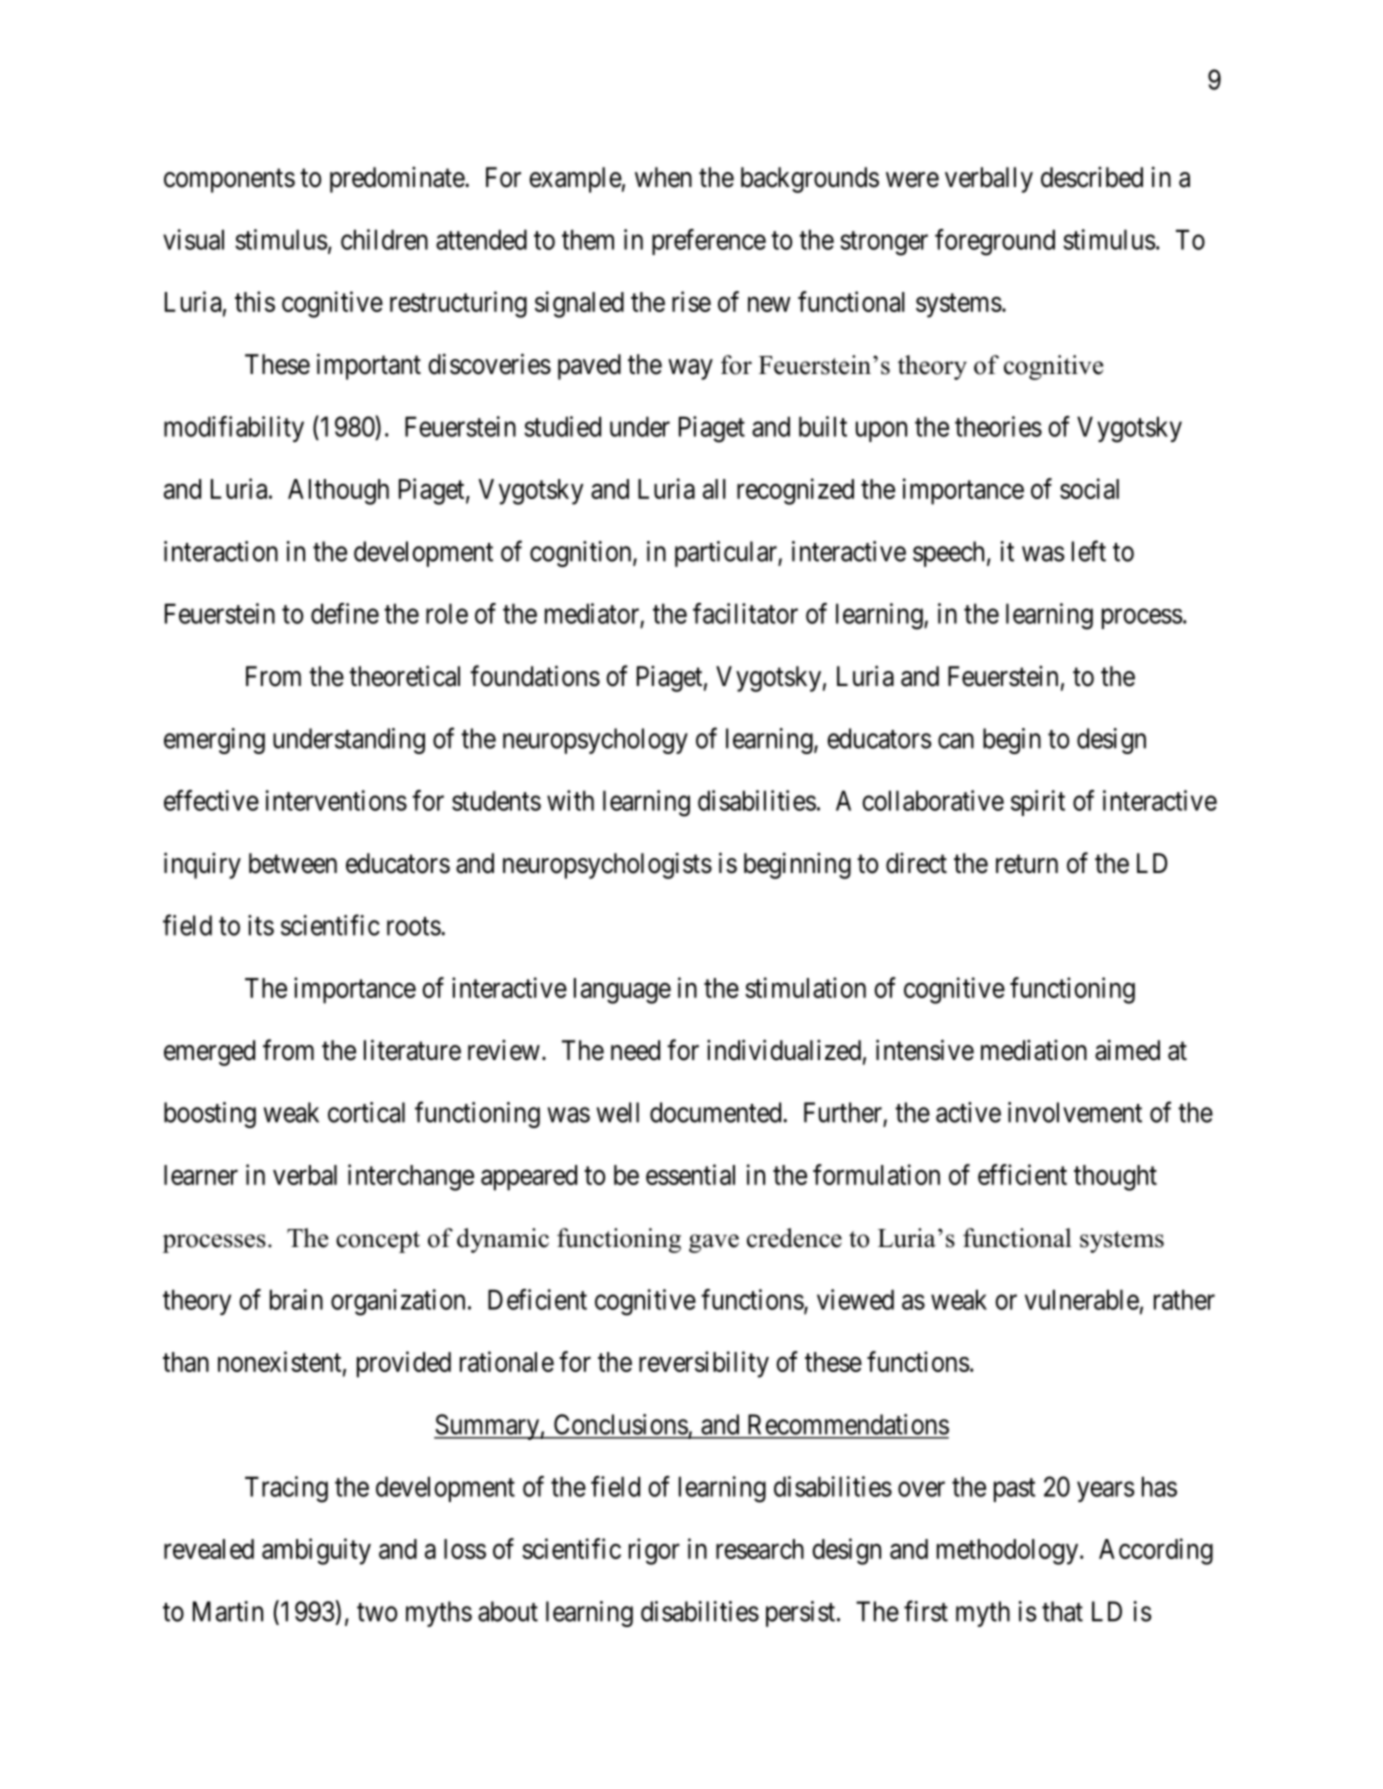 This image has height=1789, width=1383. What do you see at coordinates (654, 1551) in the image?
I see `rigor` at bounding box center [654, 1551].
